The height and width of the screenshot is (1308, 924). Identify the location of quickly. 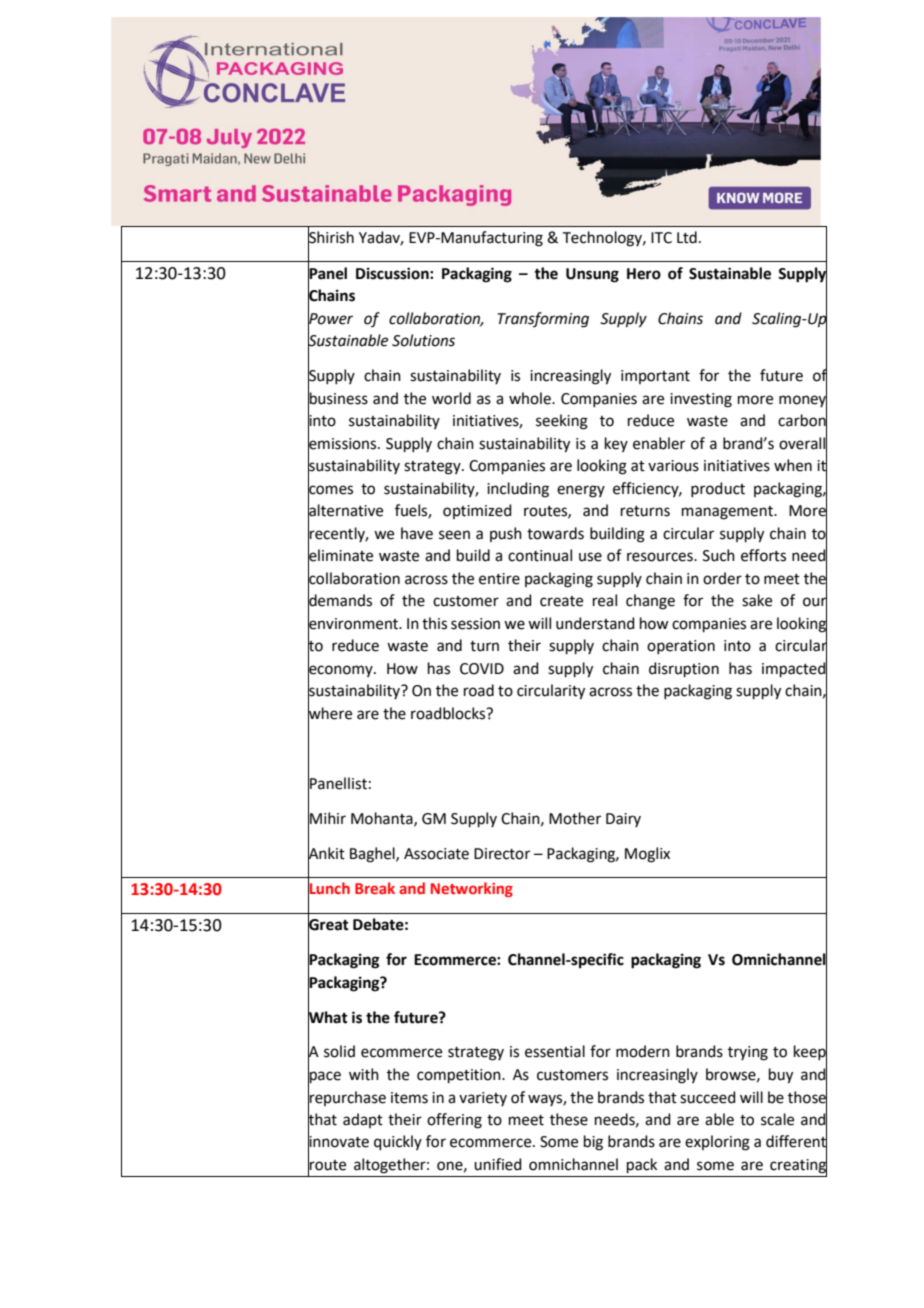
(398, 1142).
